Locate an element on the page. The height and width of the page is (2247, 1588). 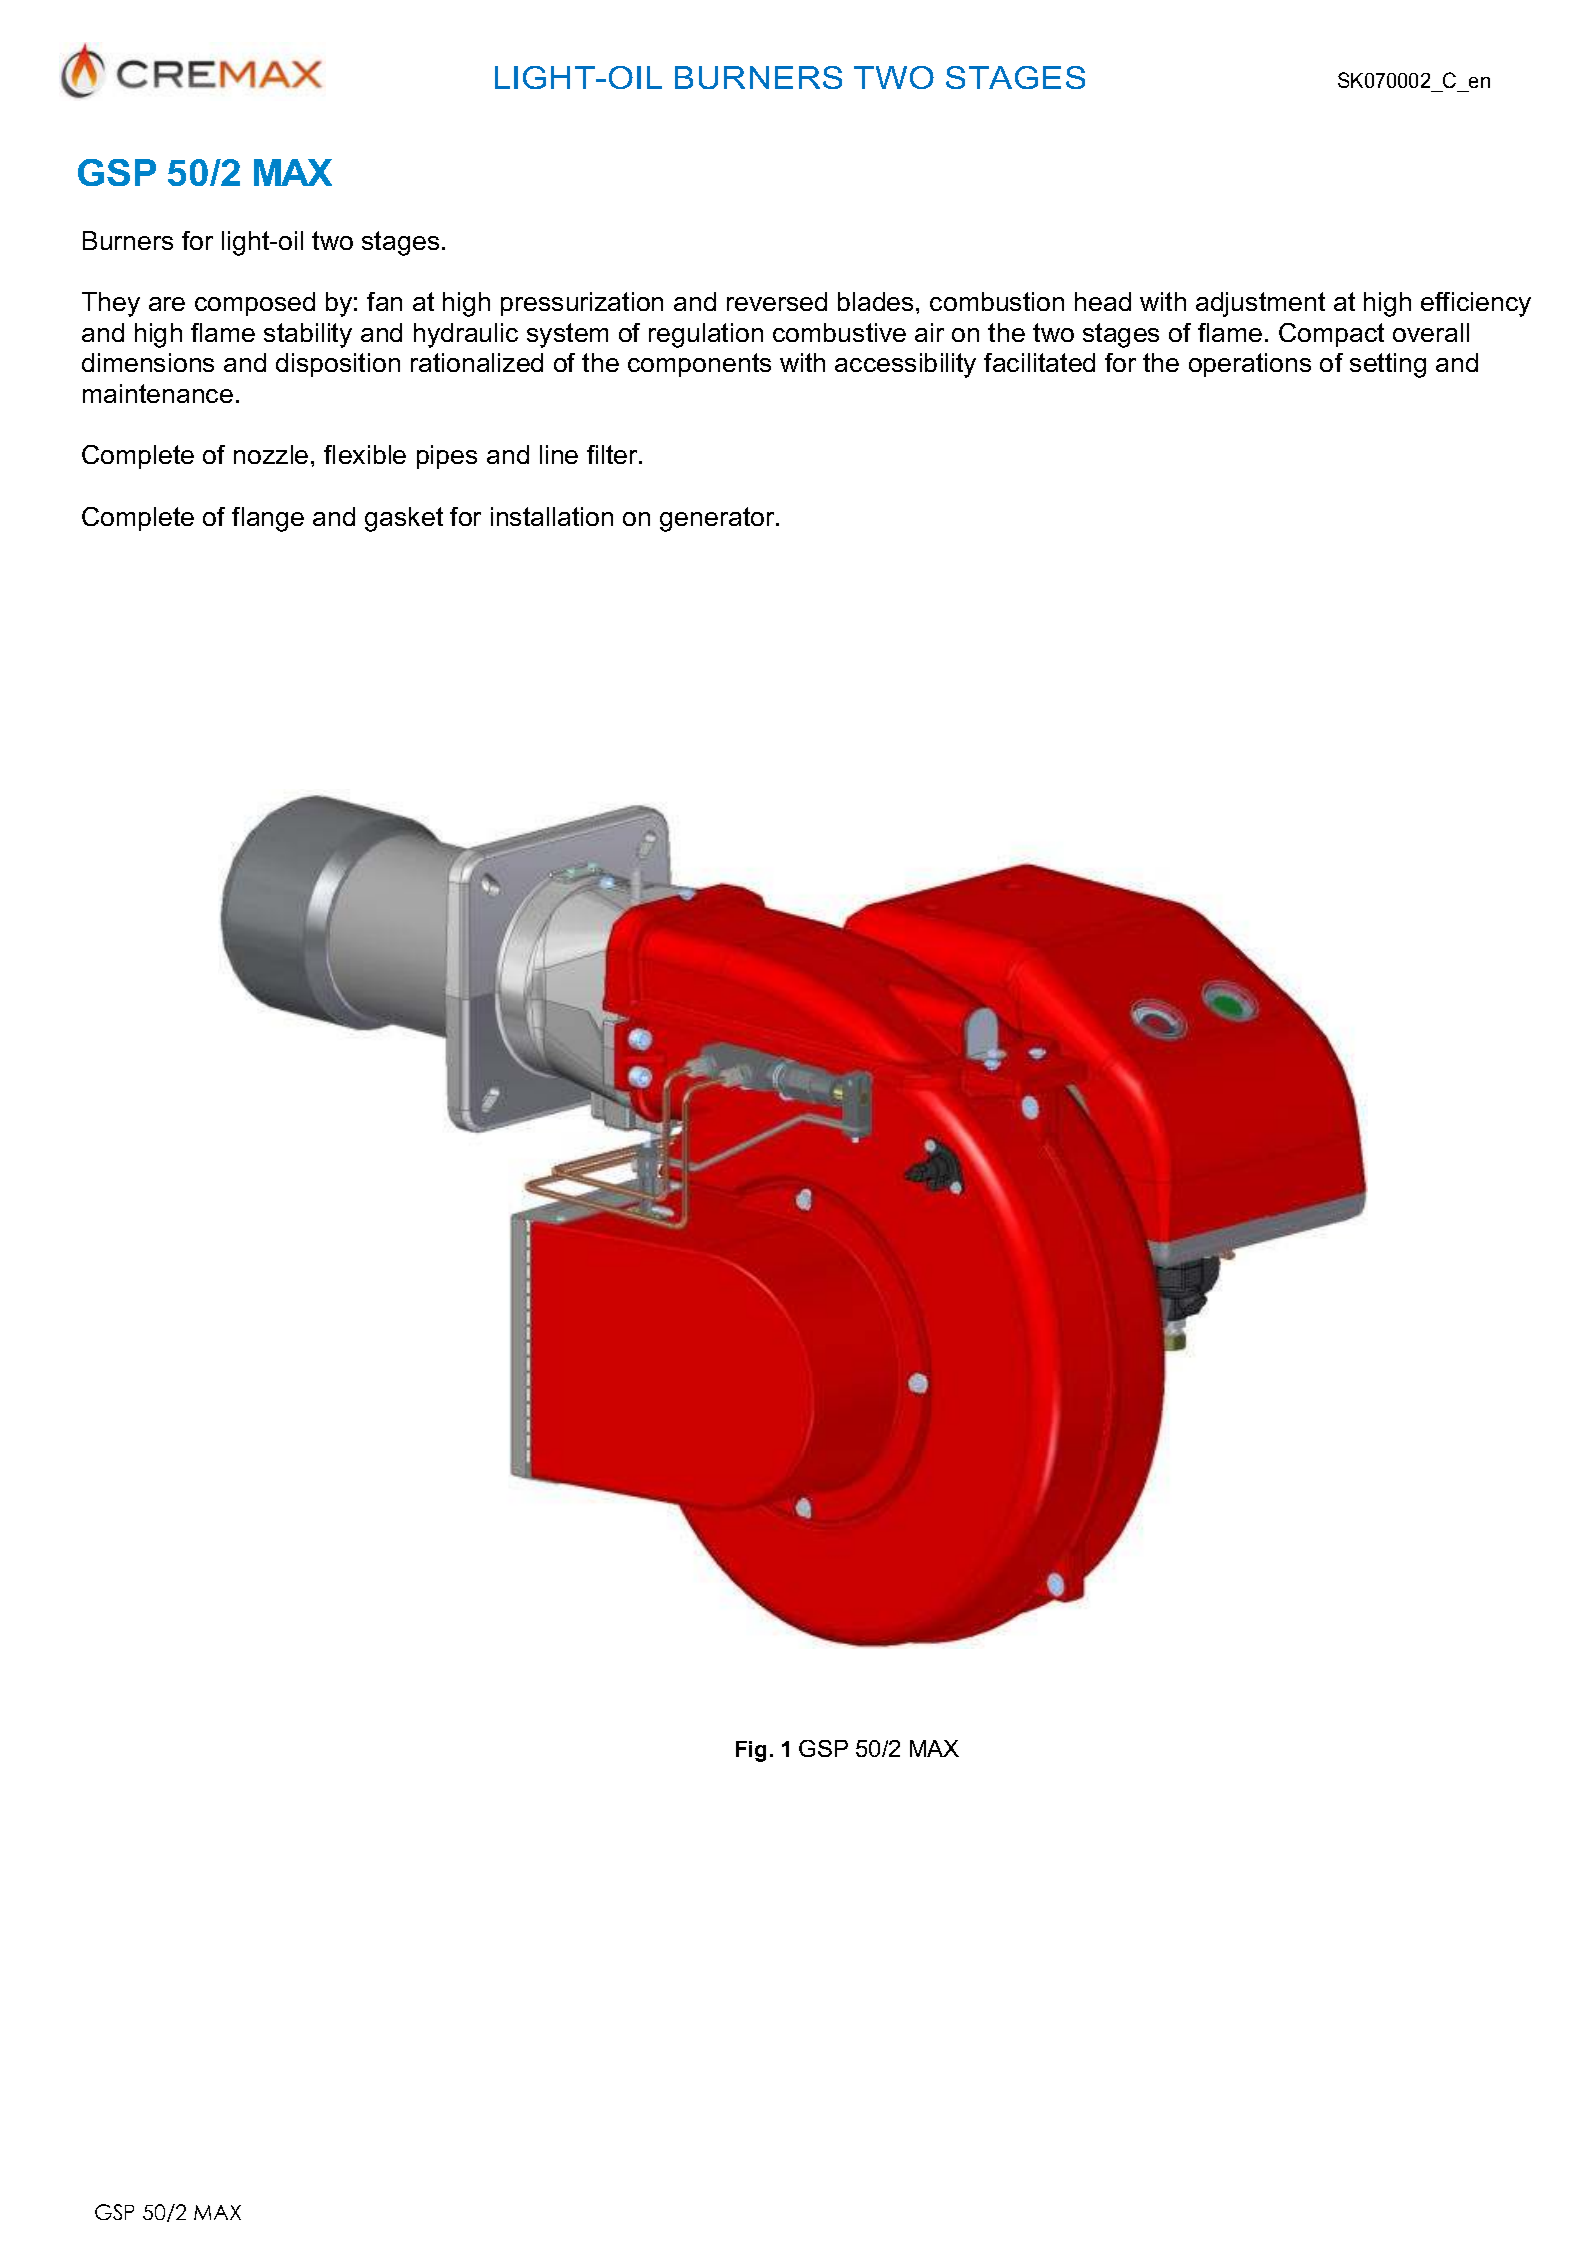
filter is located at coordinates (613, 454).
